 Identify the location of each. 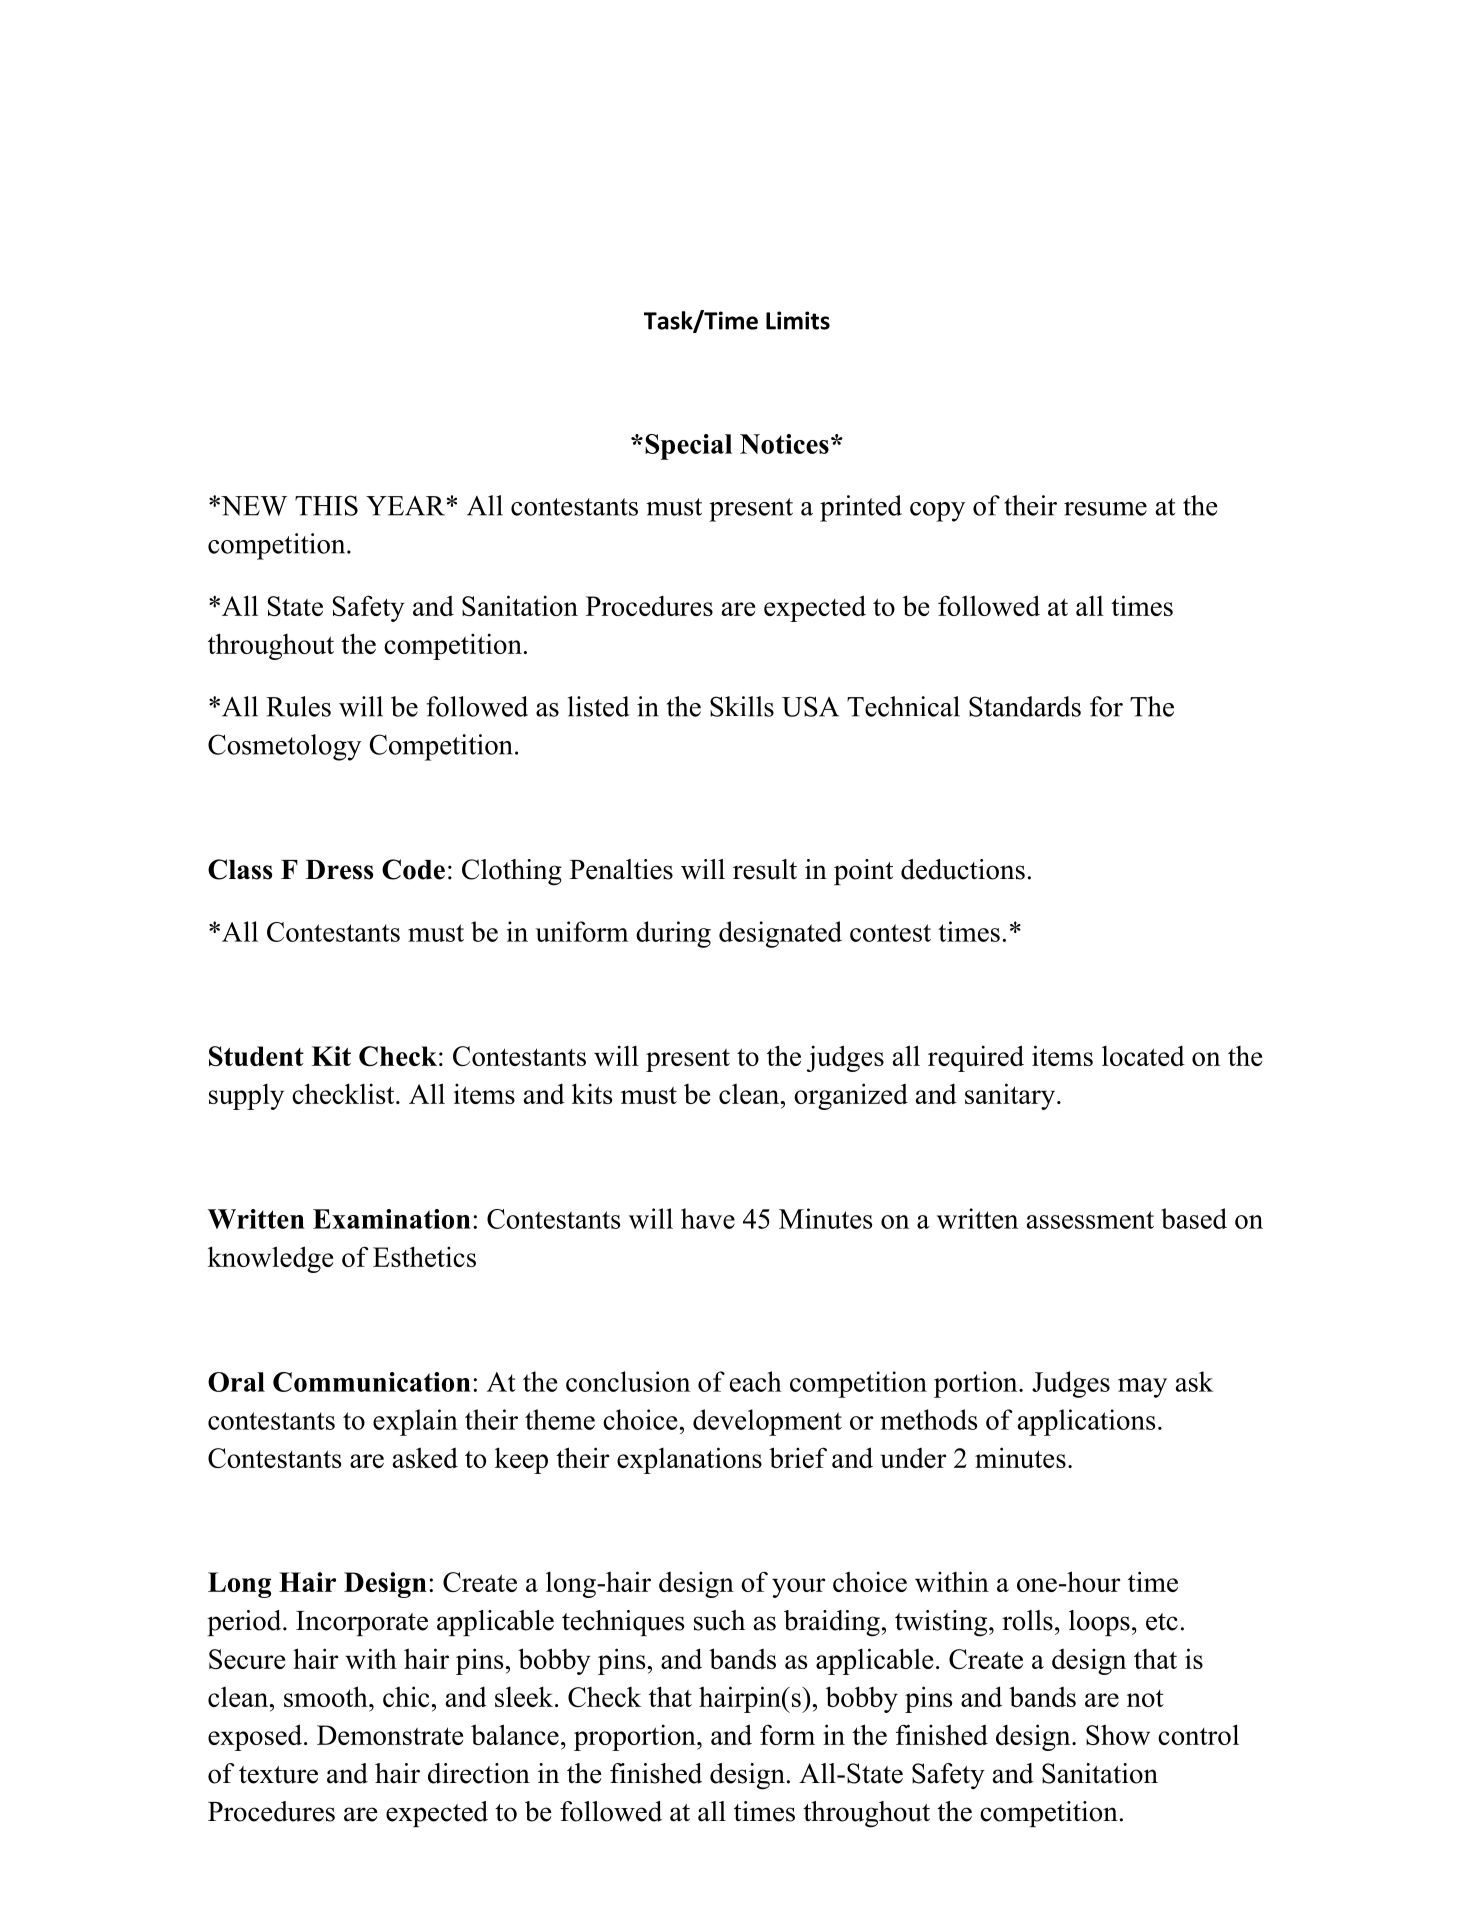
(756, 1381).
